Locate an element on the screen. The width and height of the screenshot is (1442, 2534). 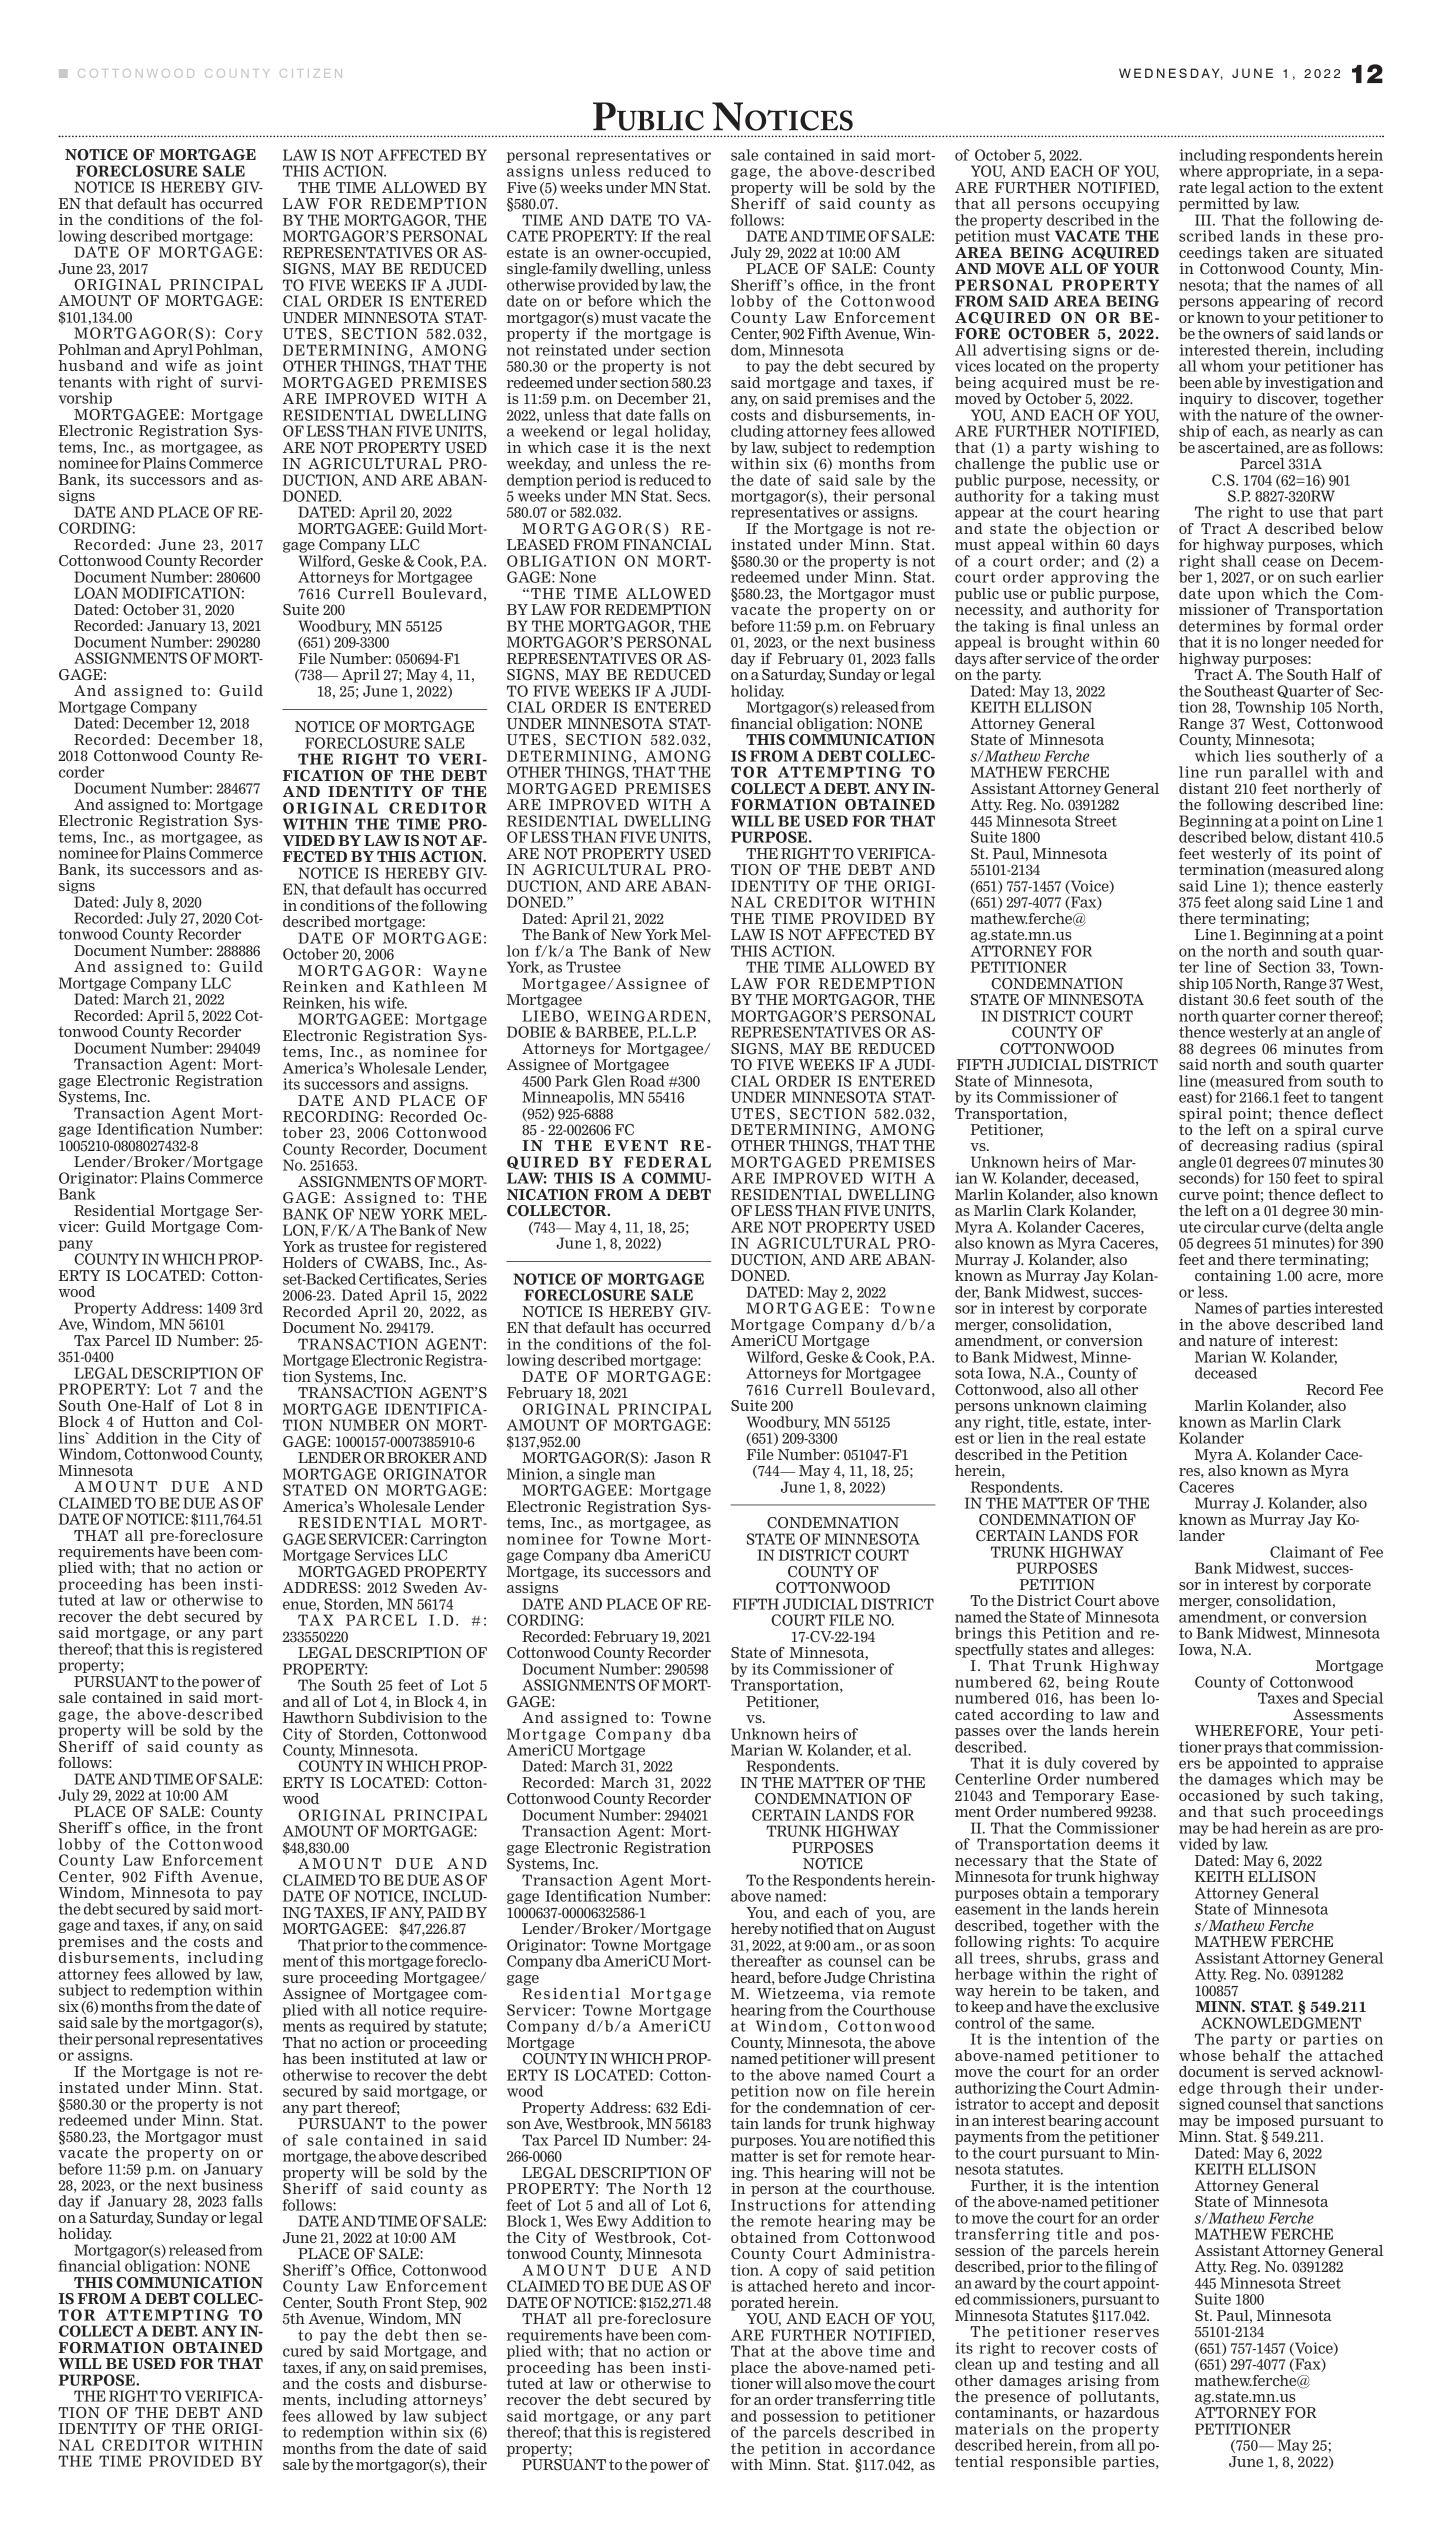
CITIZEN is located at coordinates (311, 73).
